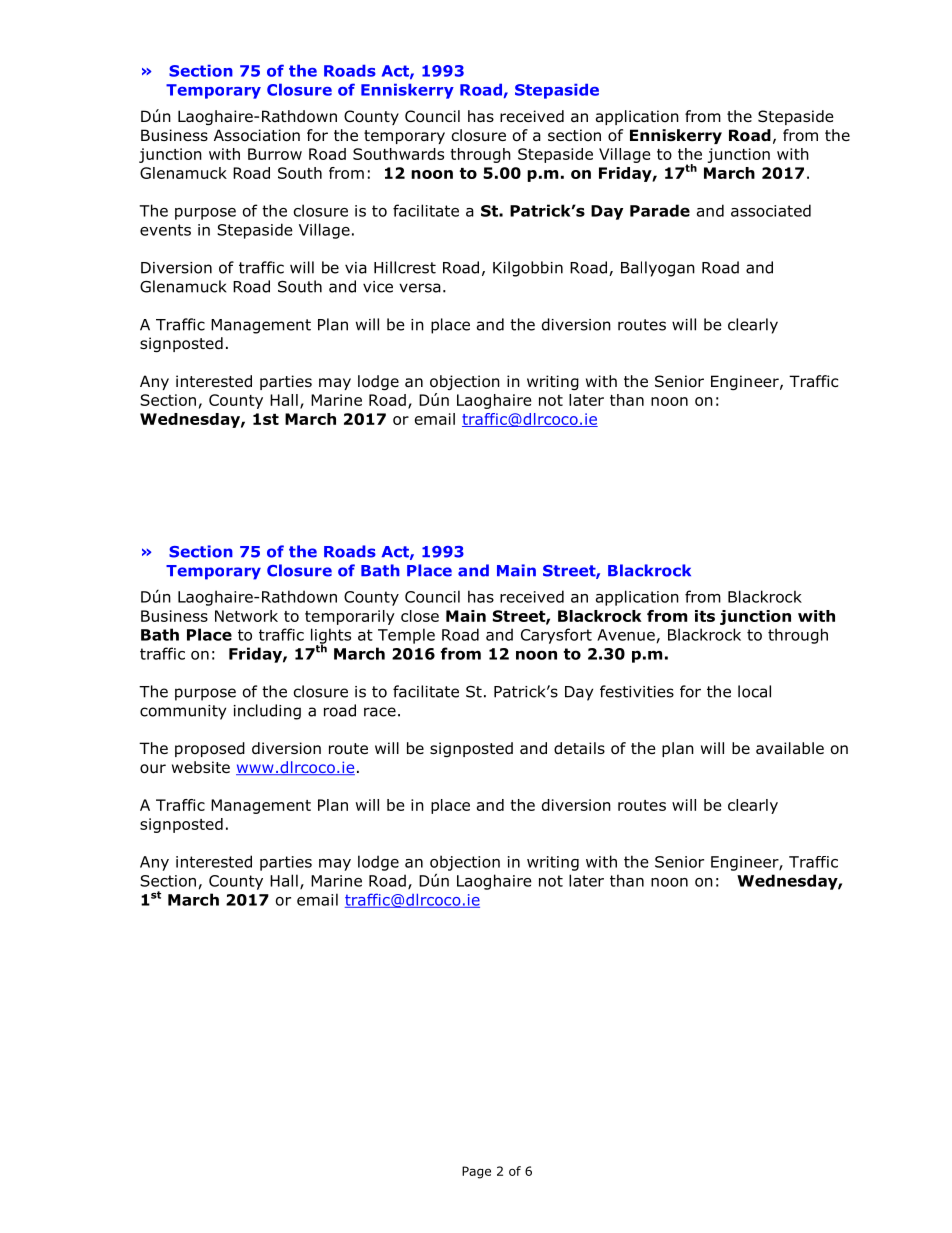 The image size is (952, 1233). Describe the element at coordinates (660, 210) in the image. I see `Parade` at that location.
